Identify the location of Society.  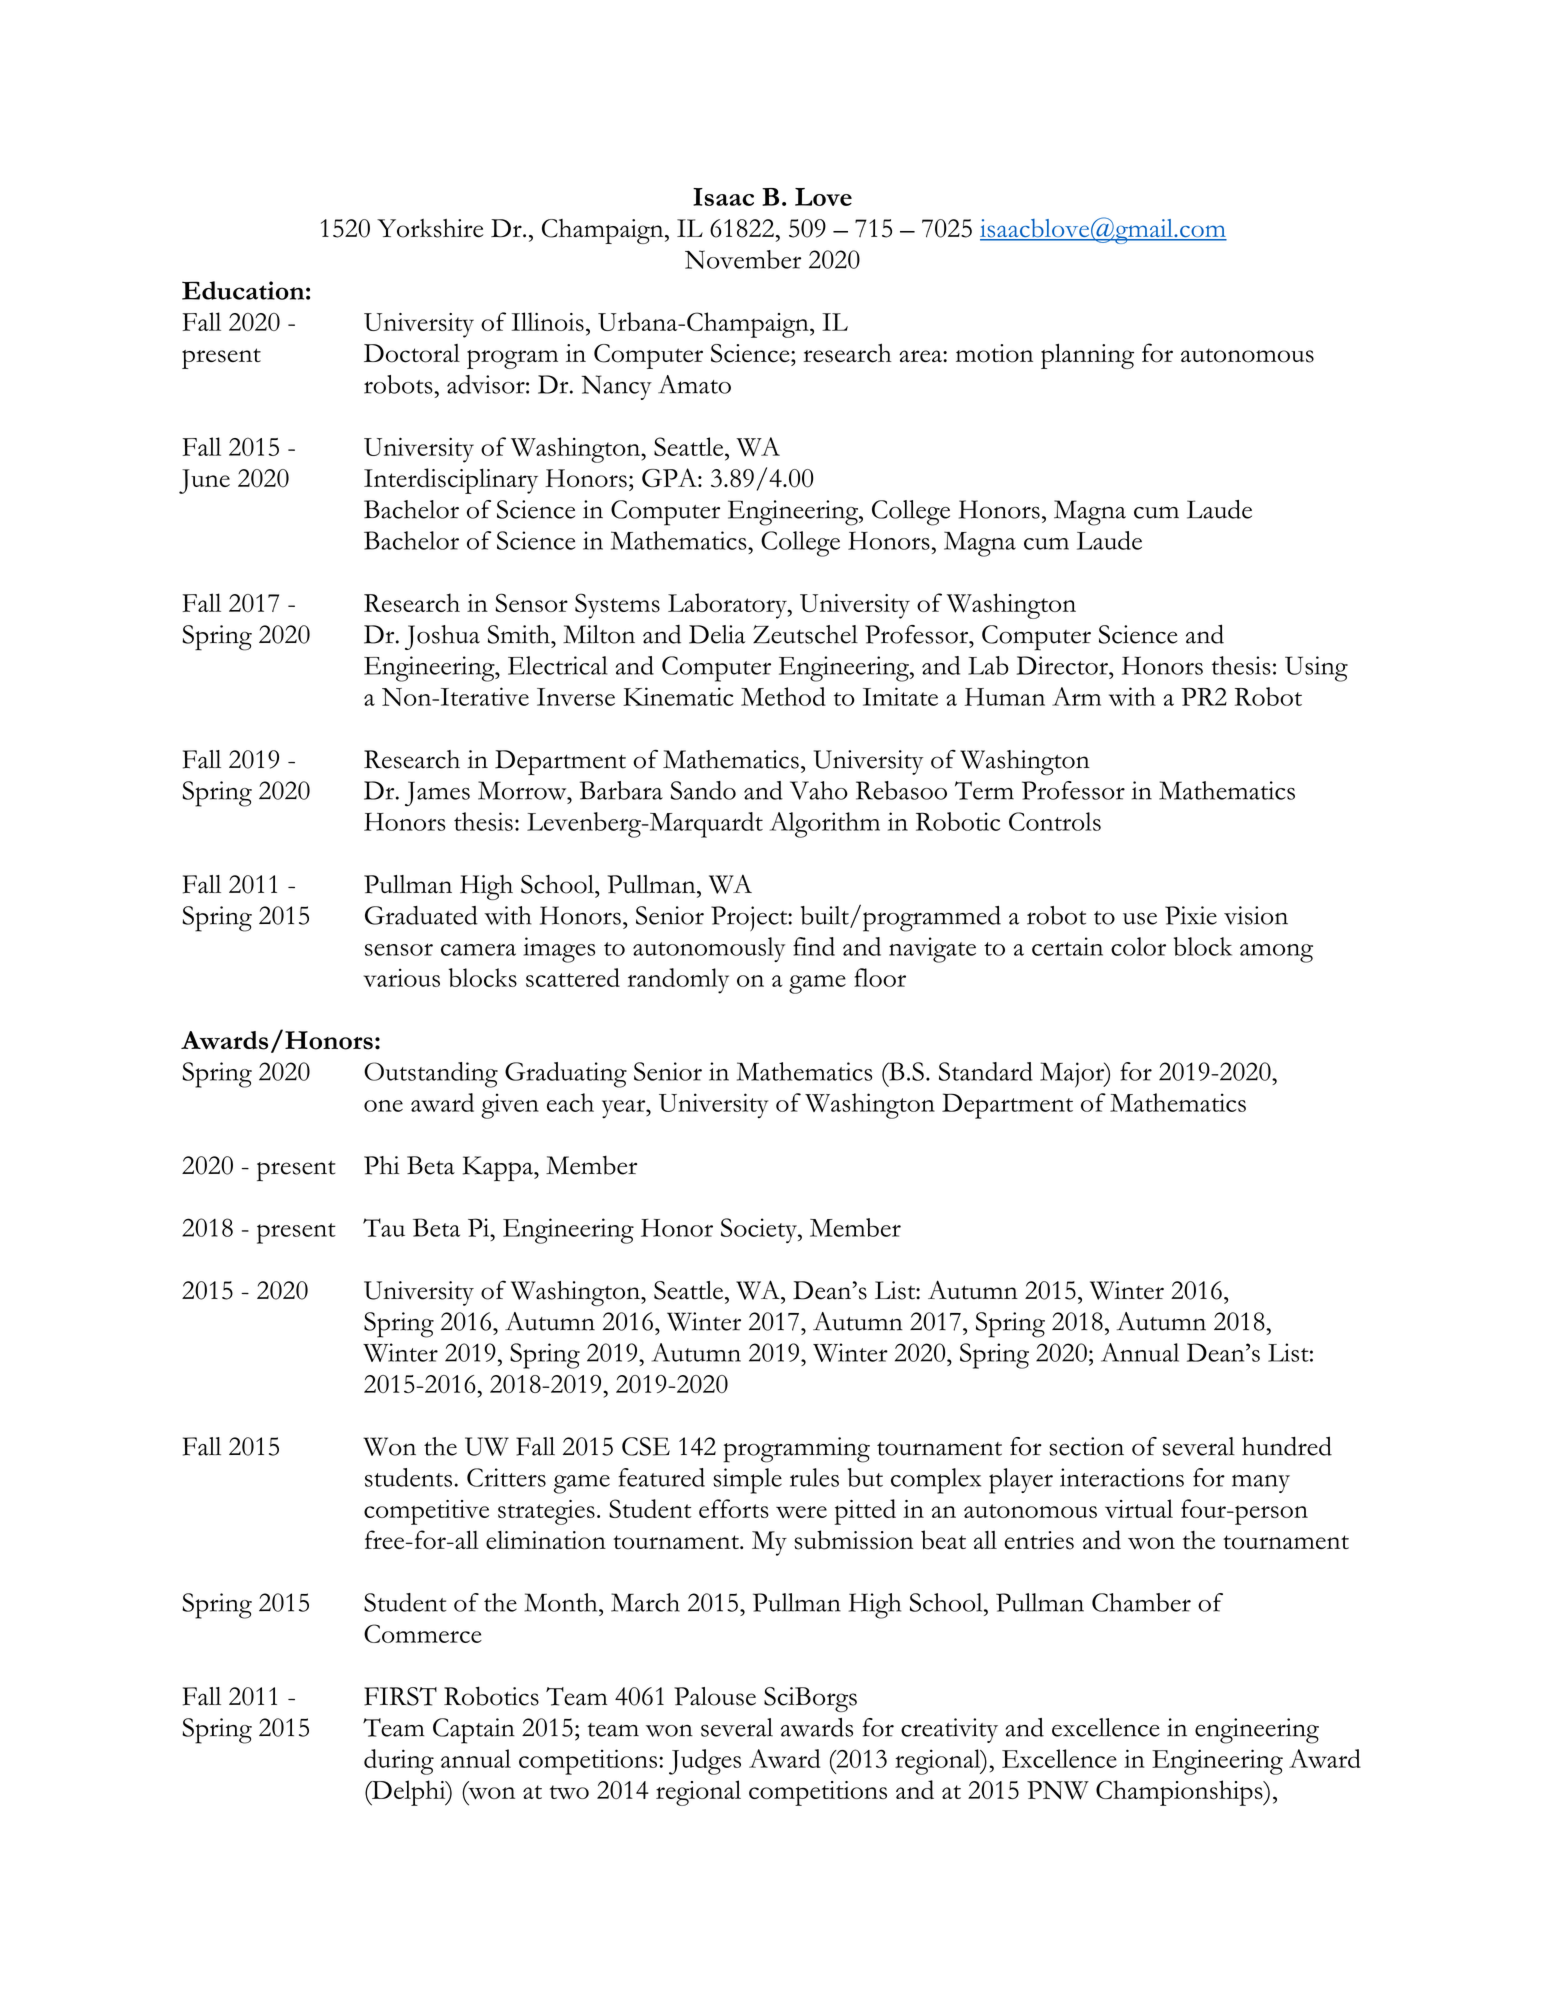
(760, 1230).
